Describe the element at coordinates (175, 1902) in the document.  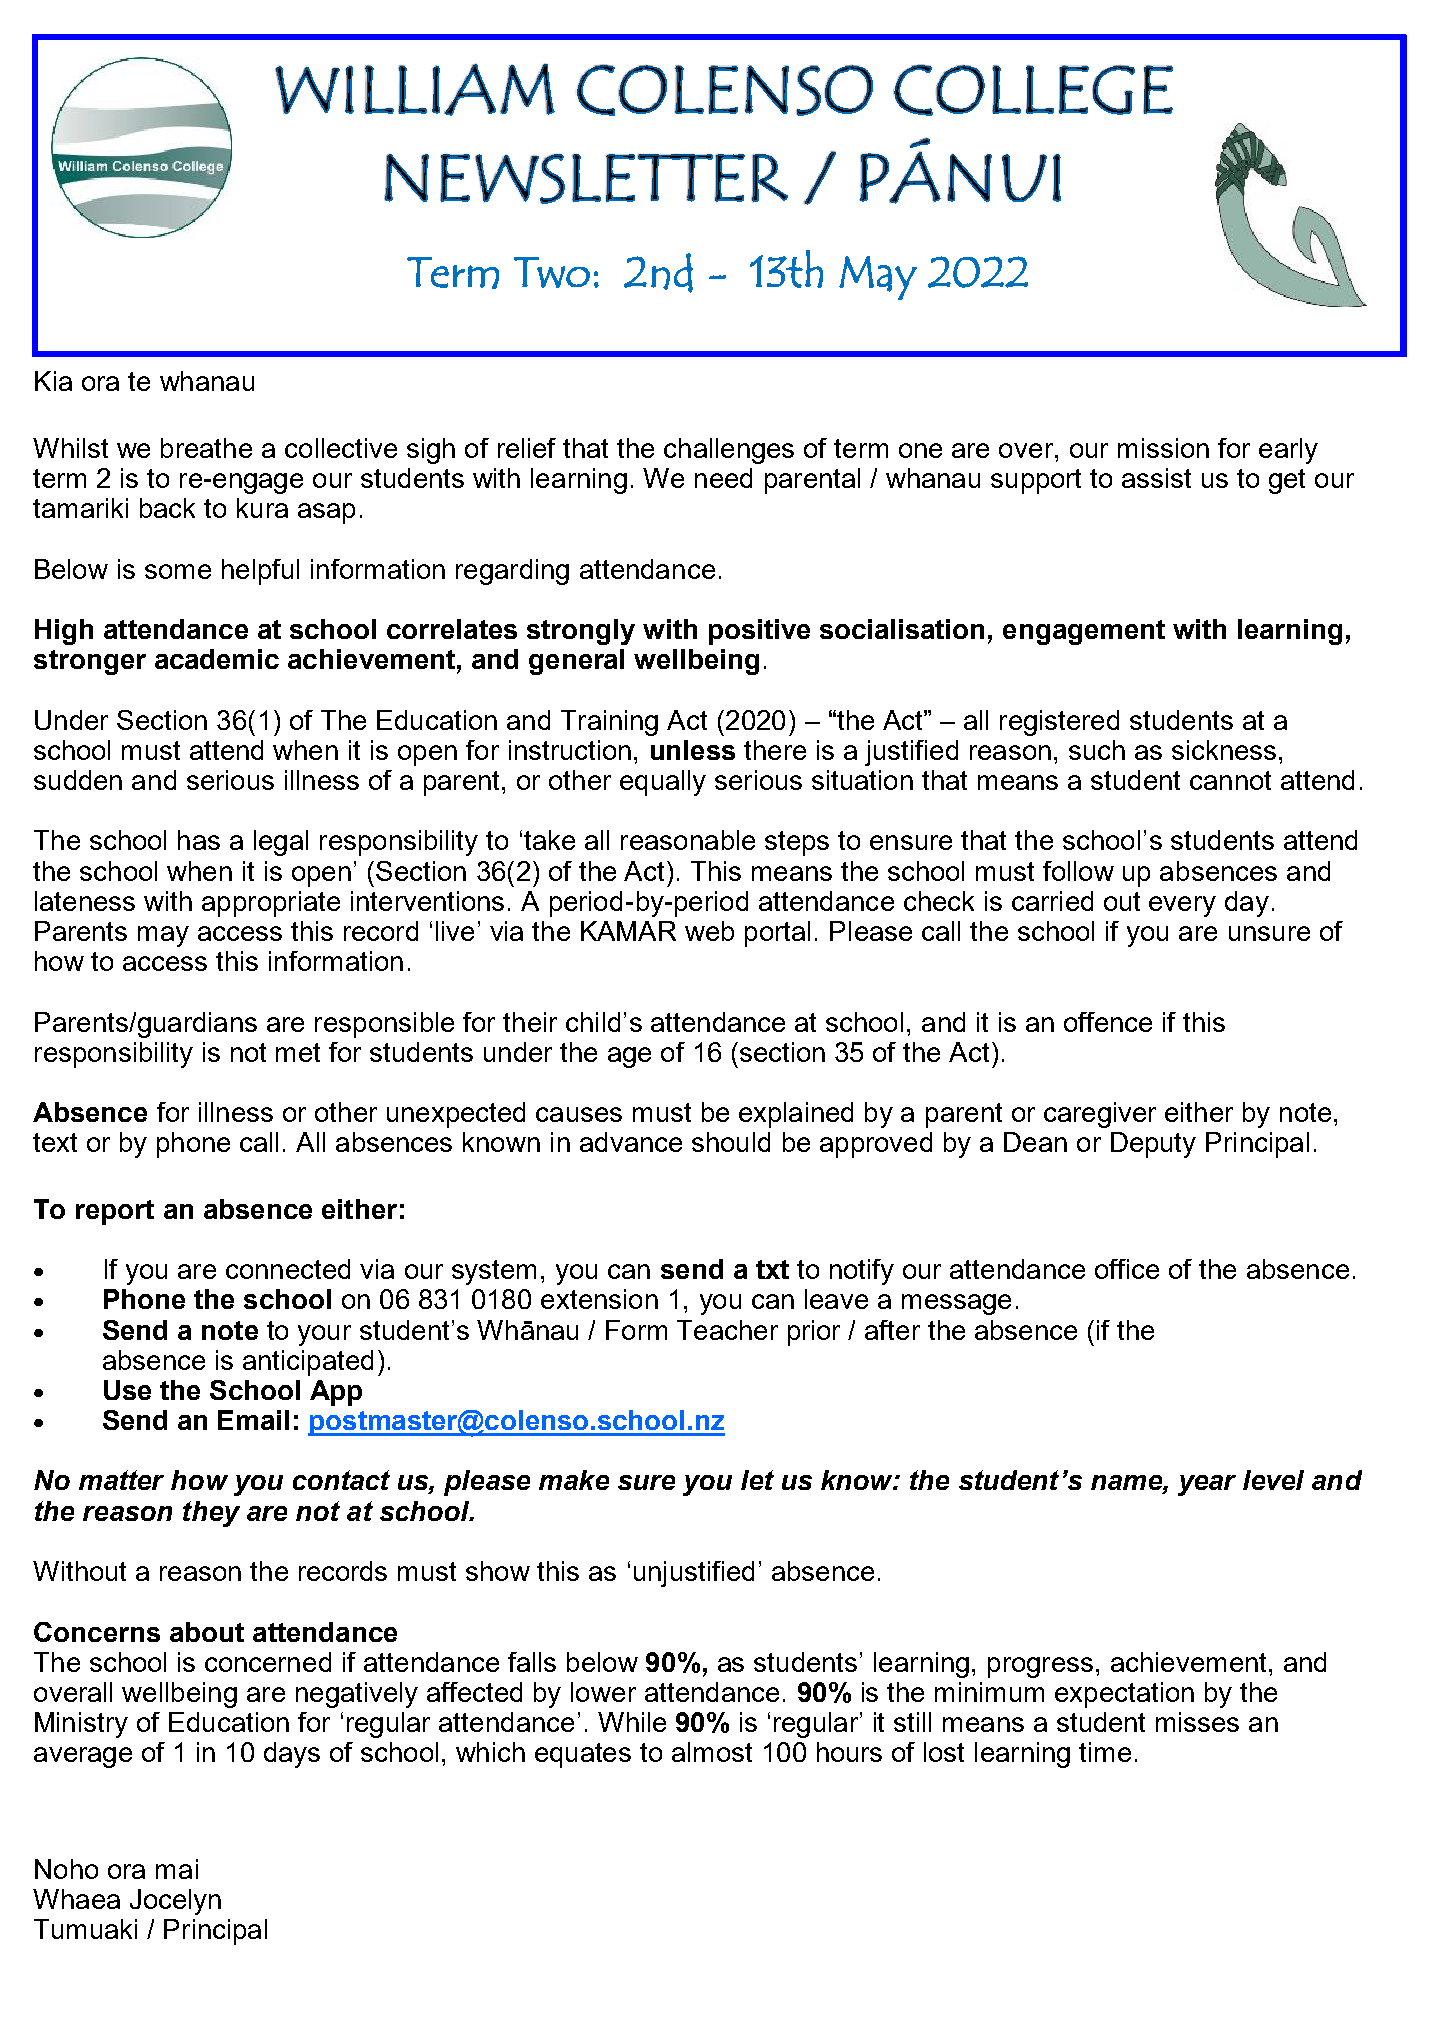
I see `Jocelyn` at that location.
